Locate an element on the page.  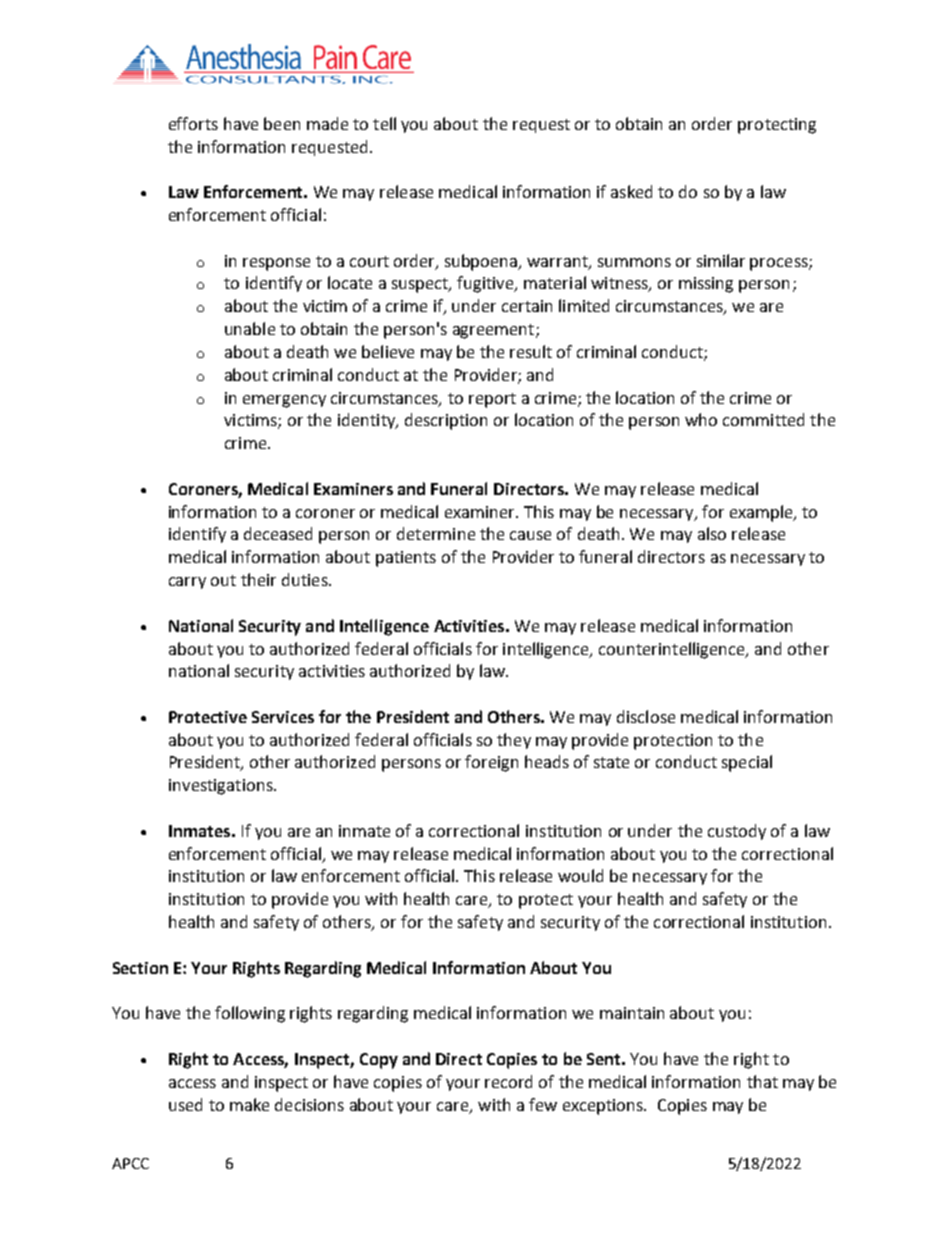
report is located at coordinates (492, 400).
